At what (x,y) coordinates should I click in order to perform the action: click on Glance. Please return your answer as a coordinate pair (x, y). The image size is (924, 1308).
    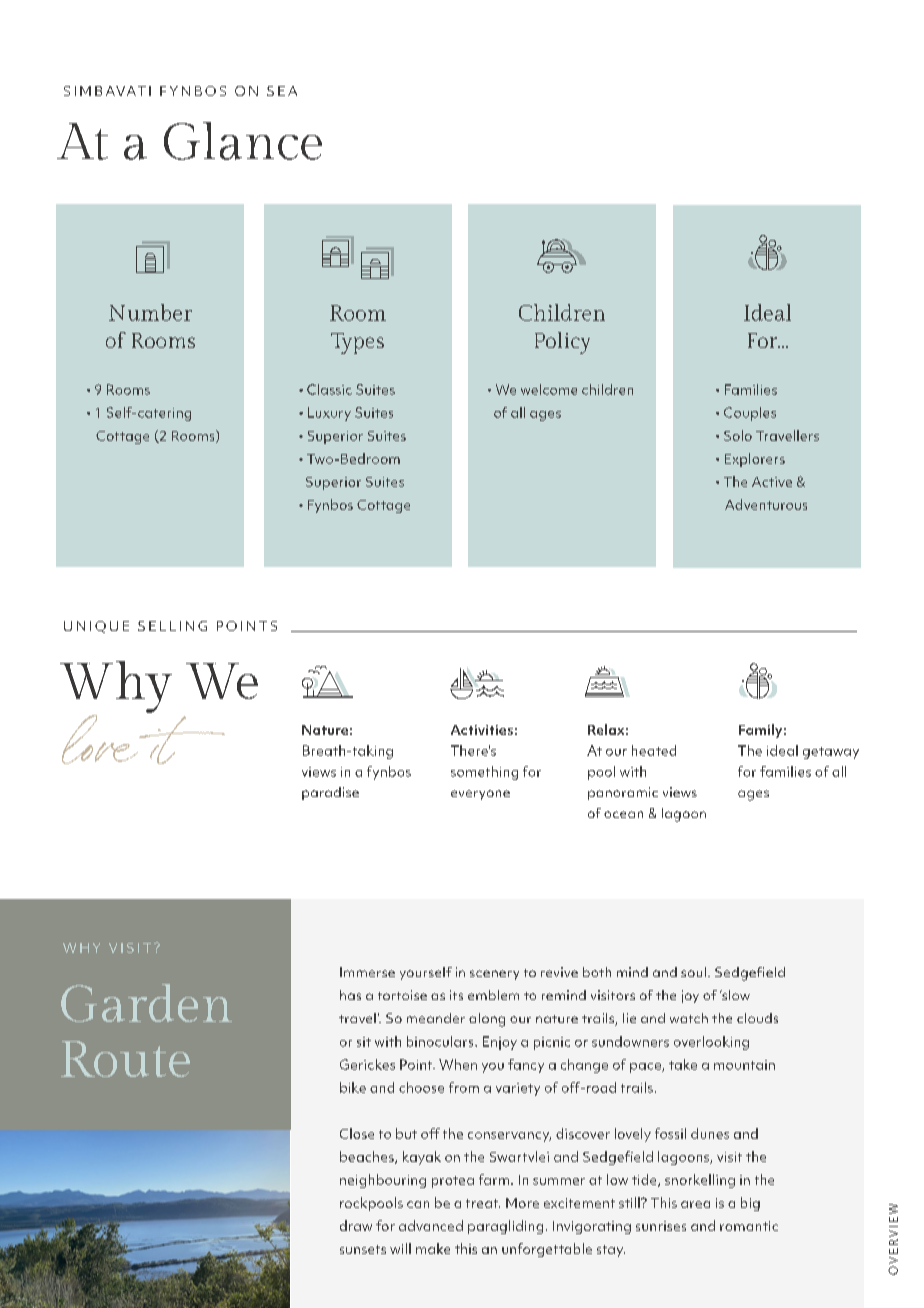
    Looking at the image, I should click on (243, 141).
